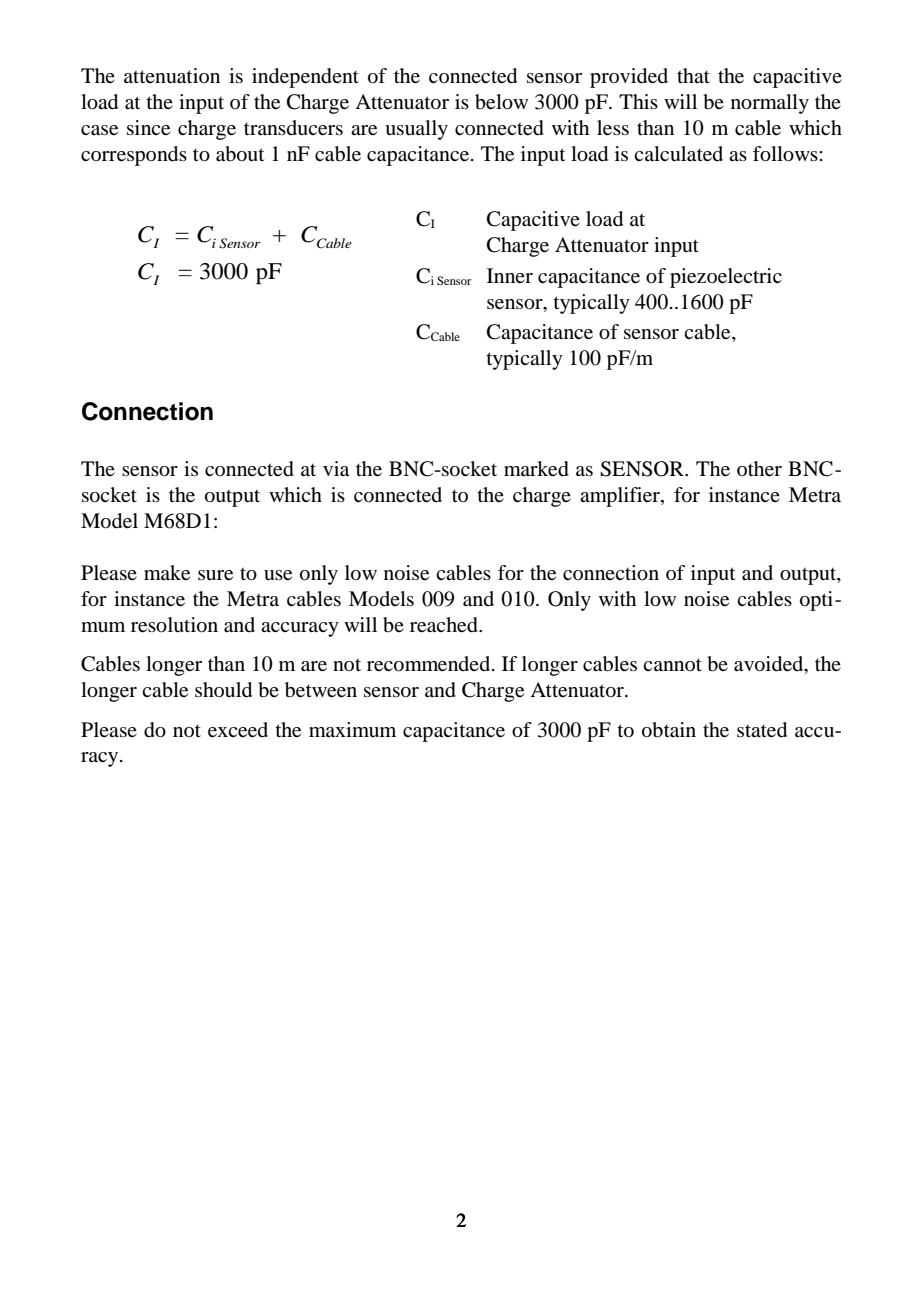  Describe the element at coordinates (172, 76) in the screenshot. I see `attenuation` at that location.
